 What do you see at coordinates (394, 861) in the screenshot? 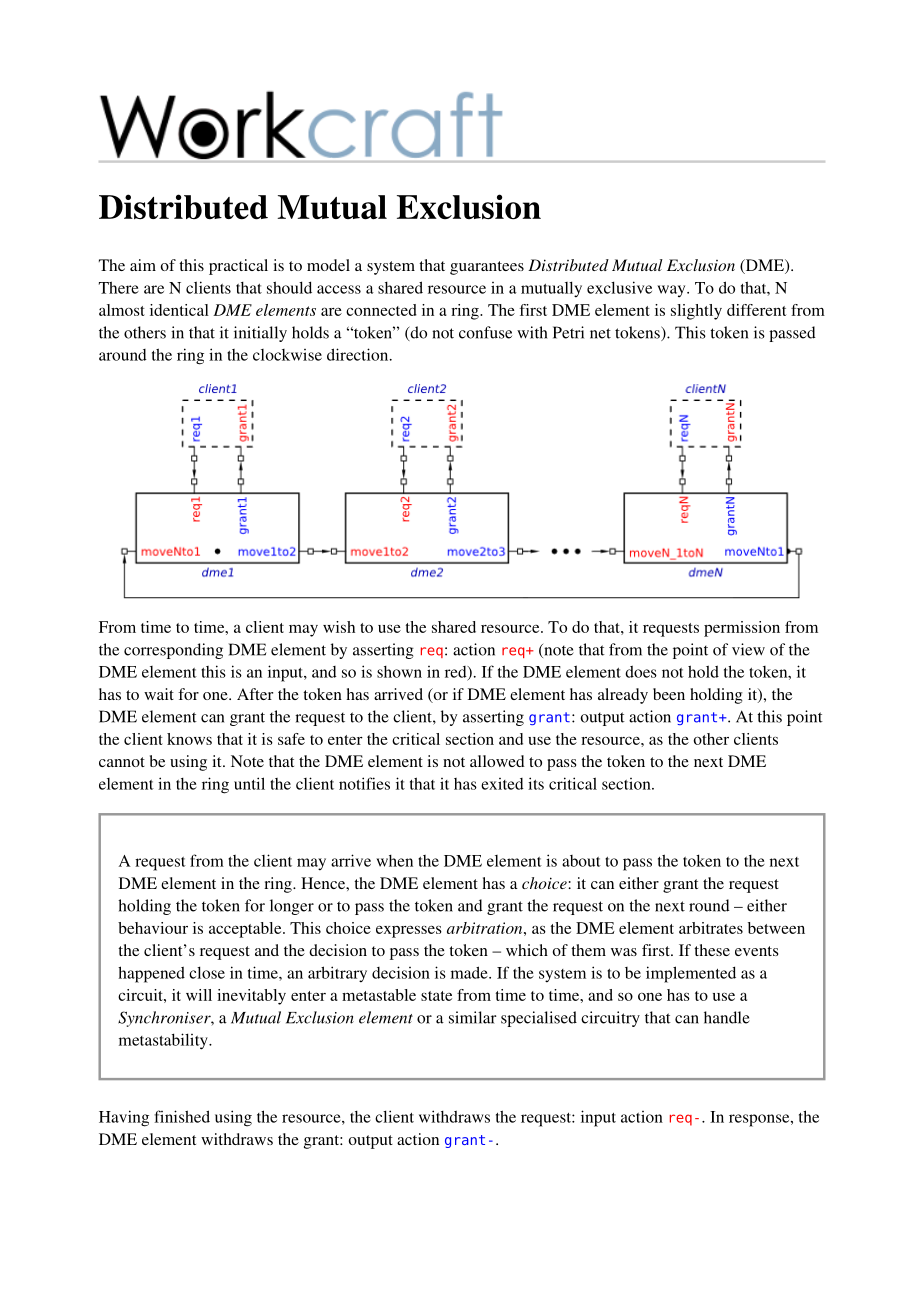
I see `when` at bounding box center [394, 861].
